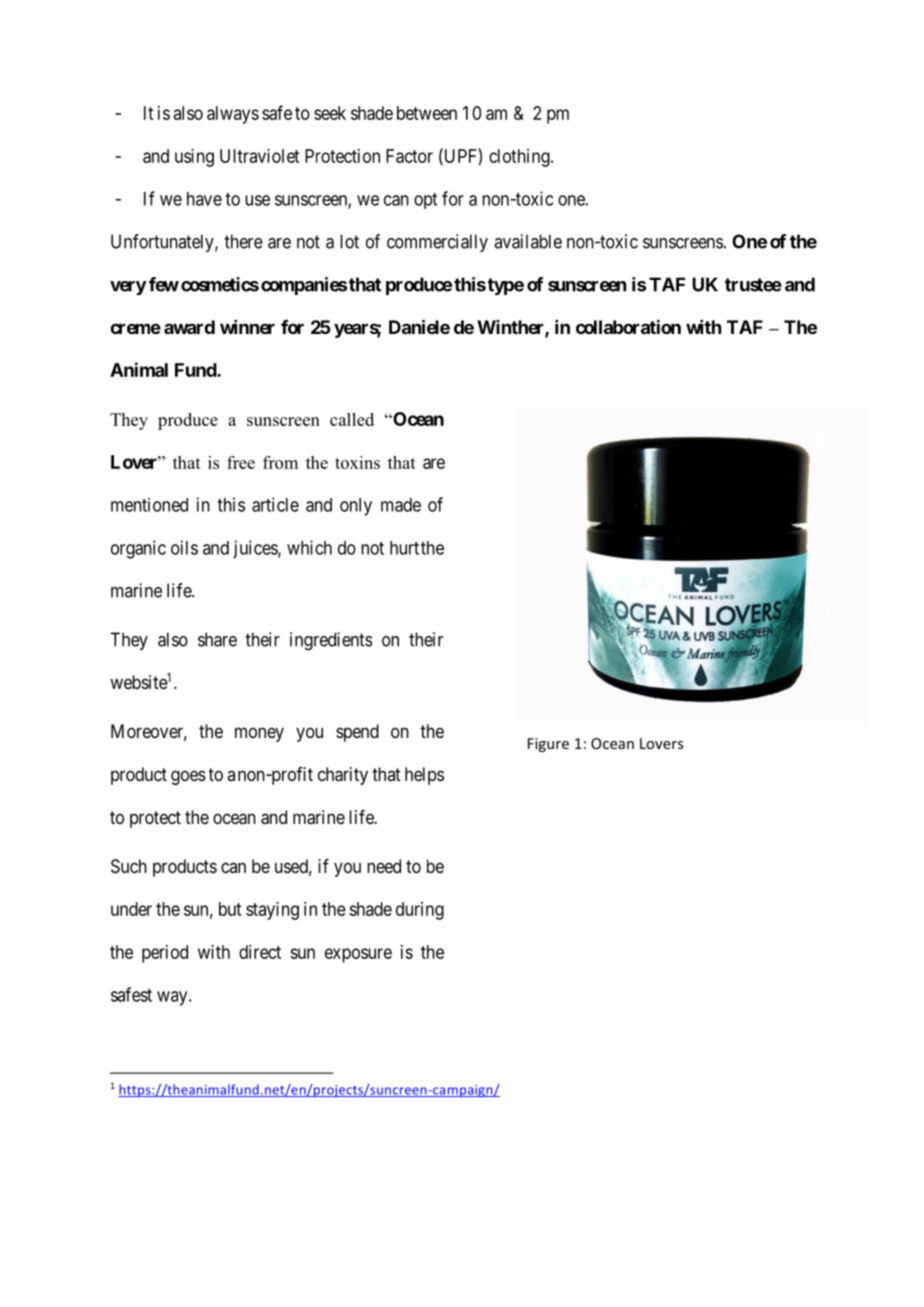 The width and height of the document is (924, 1307). Describe the element at coordinates (401, 505) in the document. I see `made` at that location.
